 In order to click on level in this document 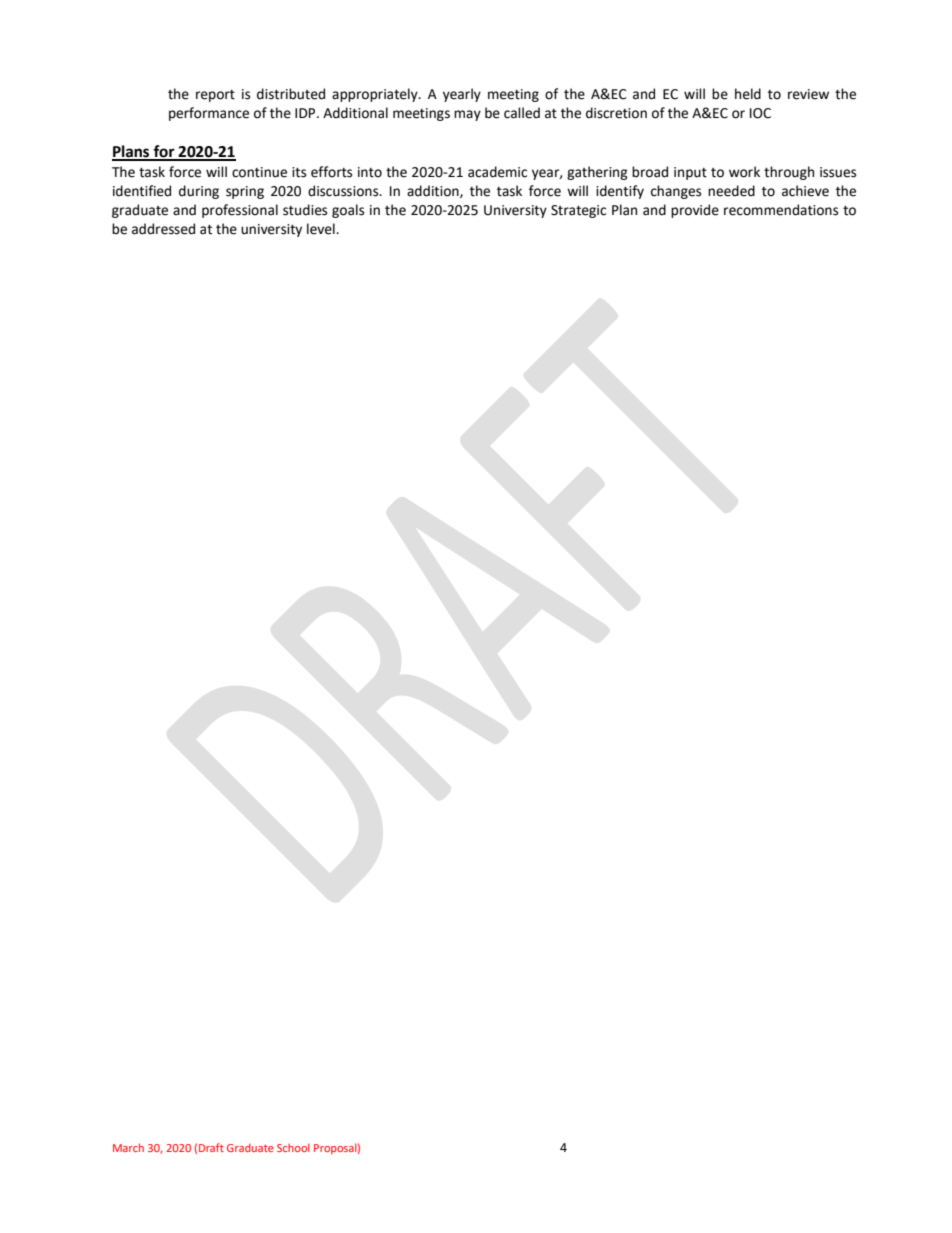, I will do `click(322, 229)`.
